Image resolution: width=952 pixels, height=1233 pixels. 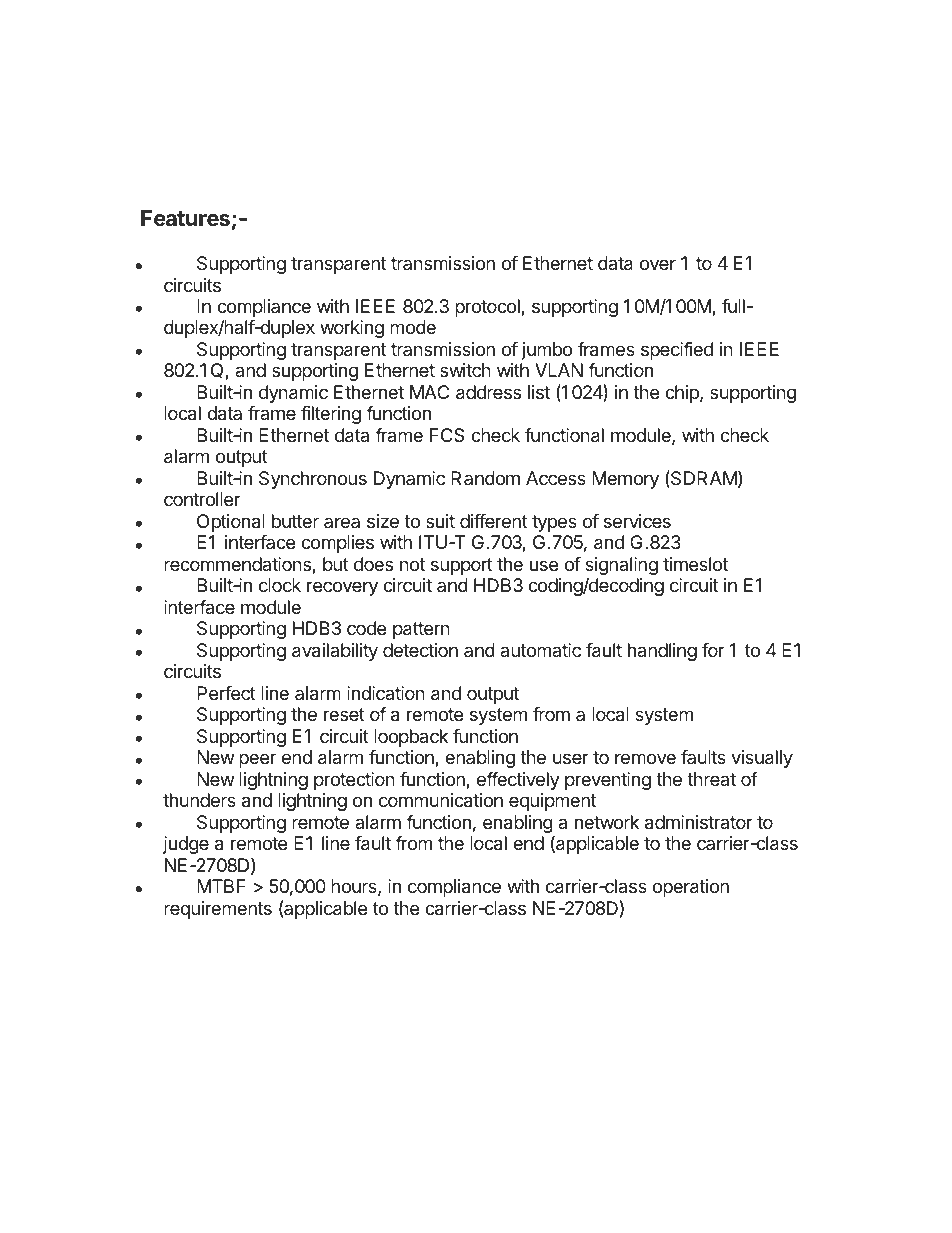 I want to click on Memory, so click(x=625, y=480).
